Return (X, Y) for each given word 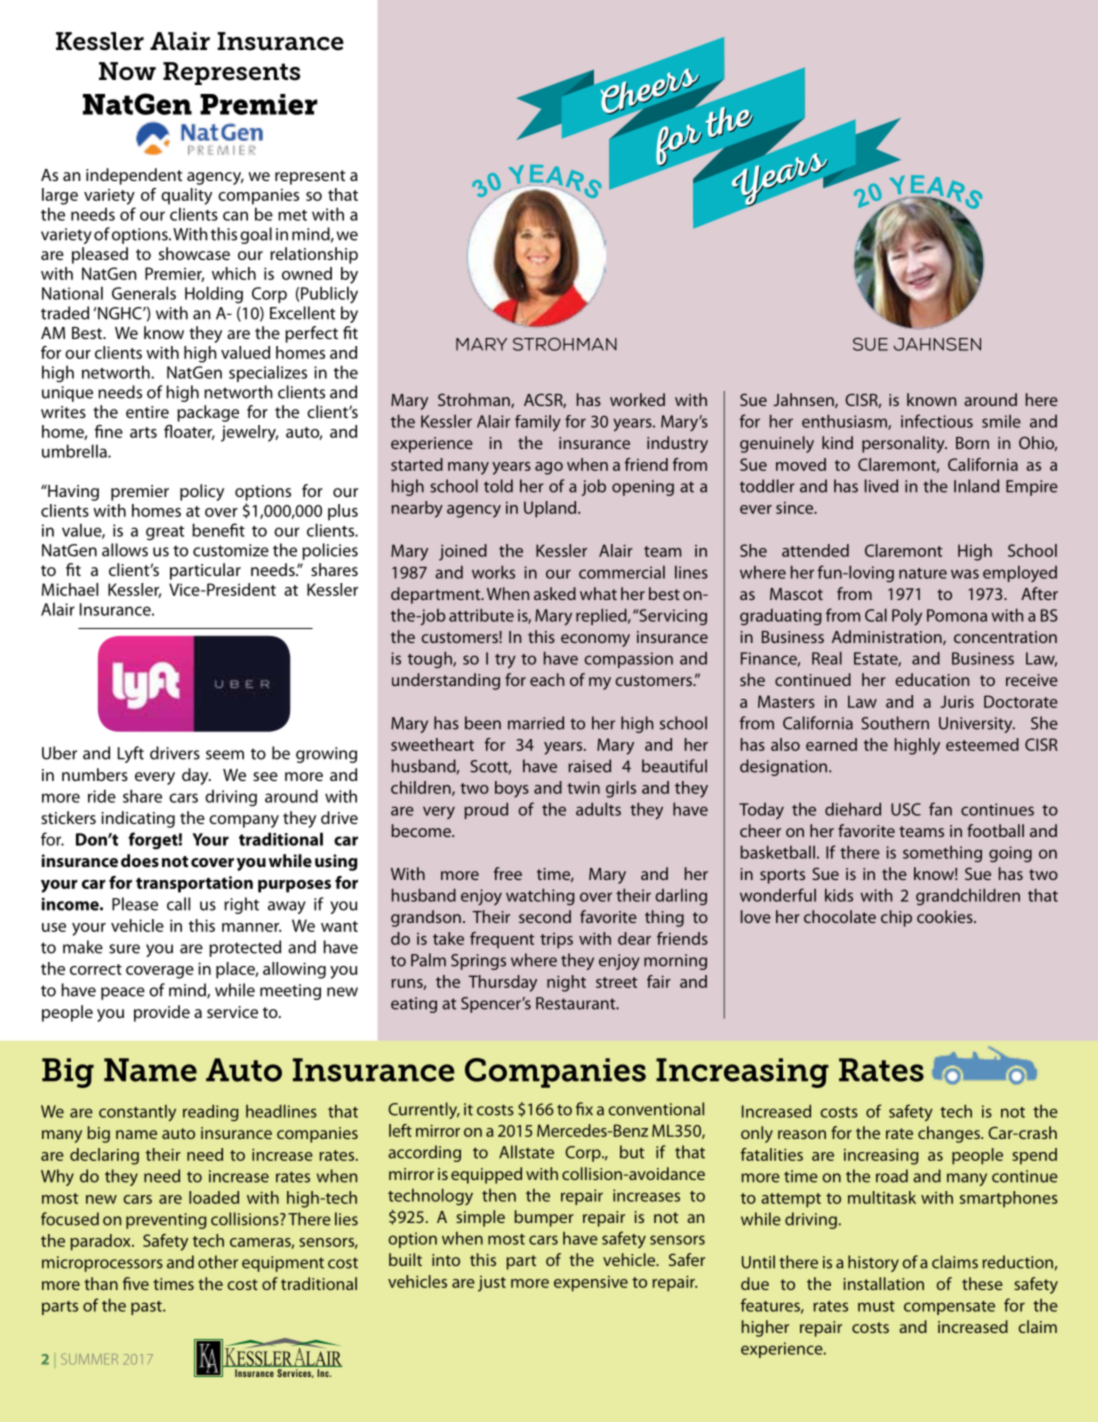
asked (555, 593)
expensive (591, 1284)
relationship (314, 255)
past (147, 1308)
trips (556, 941)
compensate (949, 1308)
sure (124, 949)
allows (125, 550)
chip (896, 918)
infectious (937, 421)
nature (923, 573)
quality (186, 196)
